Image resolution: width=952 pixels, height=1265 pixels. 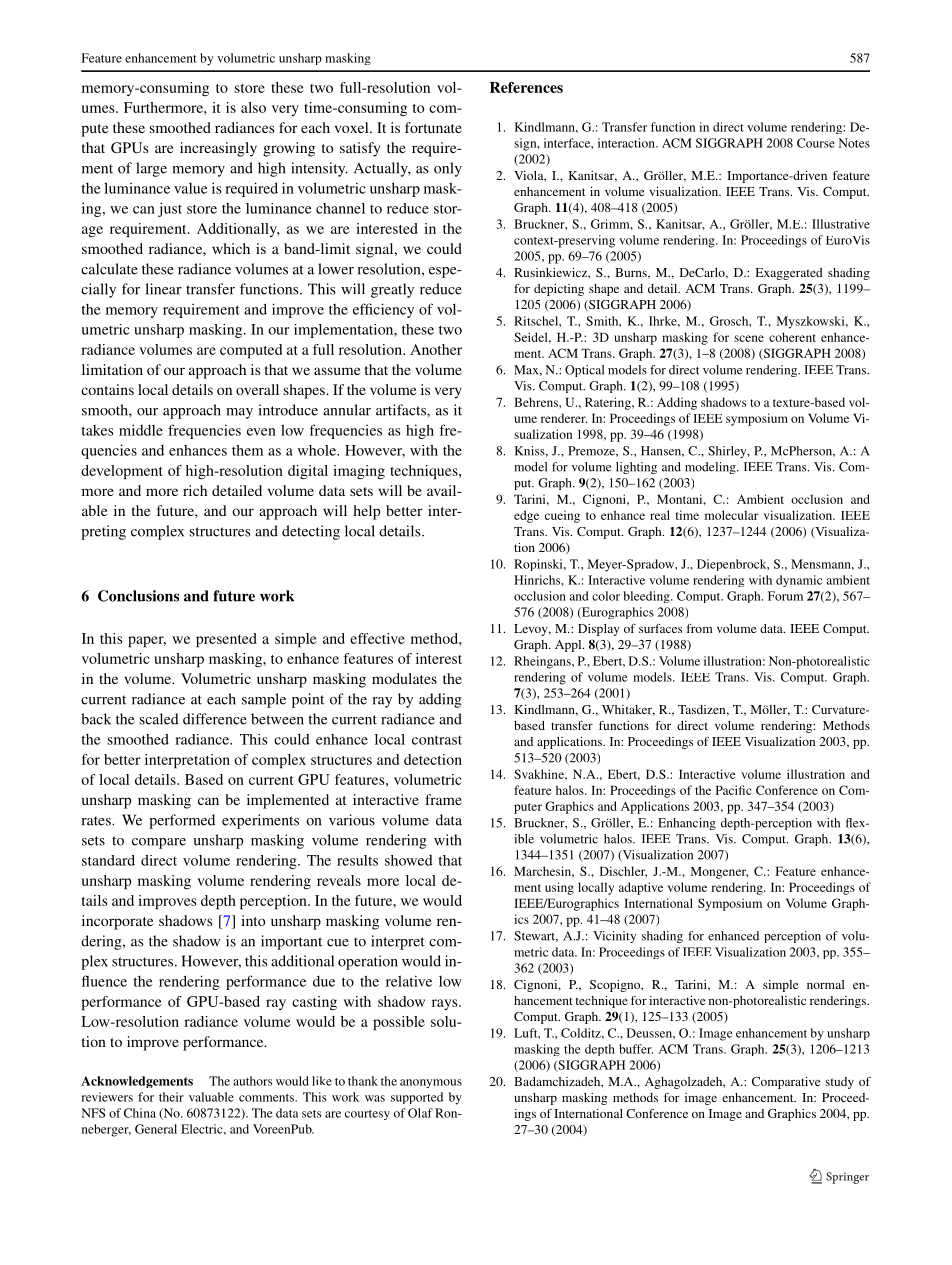 I want to click on compare, so click(x=159, y=843).
